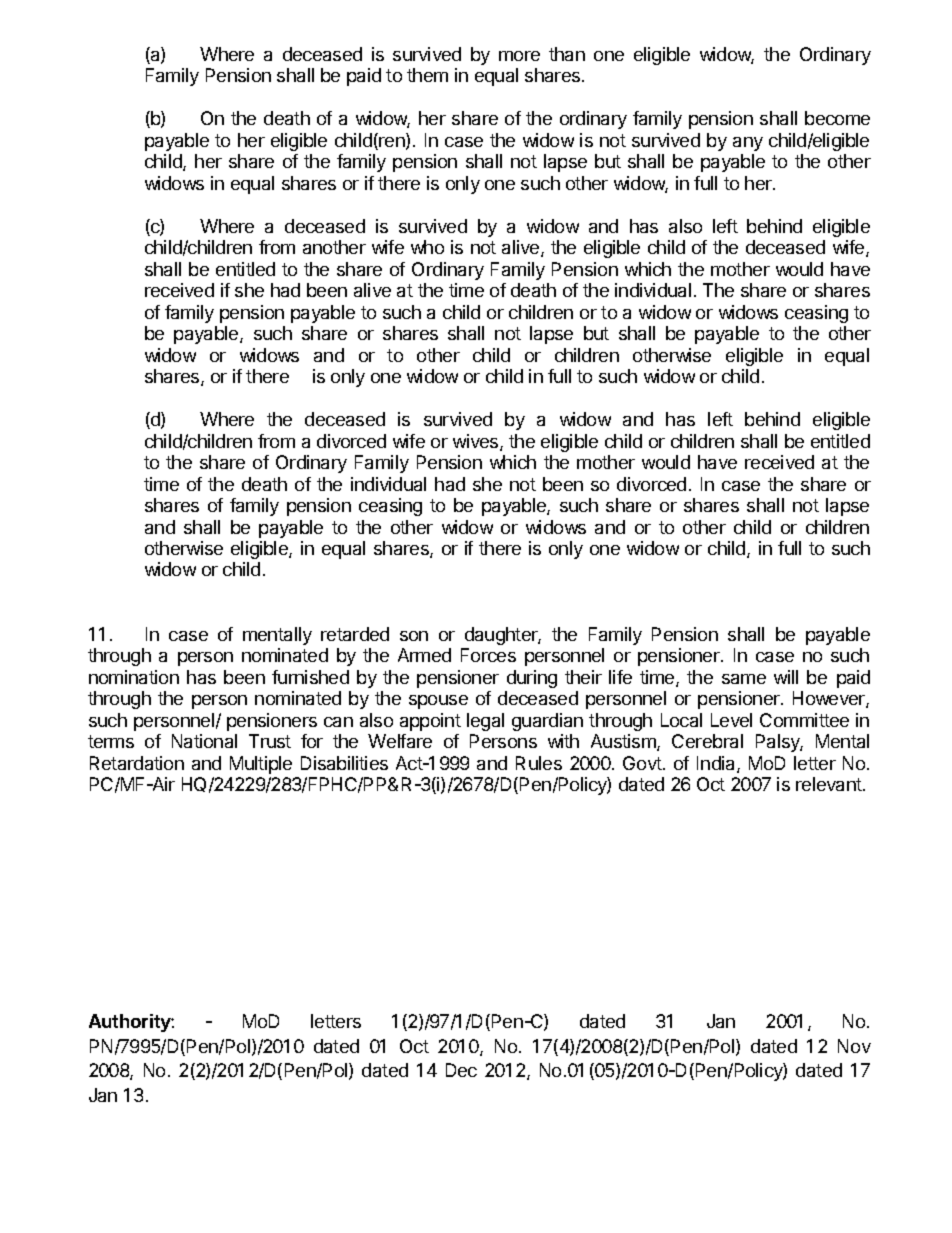 The width and height of the screenshot is (952, 1233). I want to click on India, so click(717, 764).
